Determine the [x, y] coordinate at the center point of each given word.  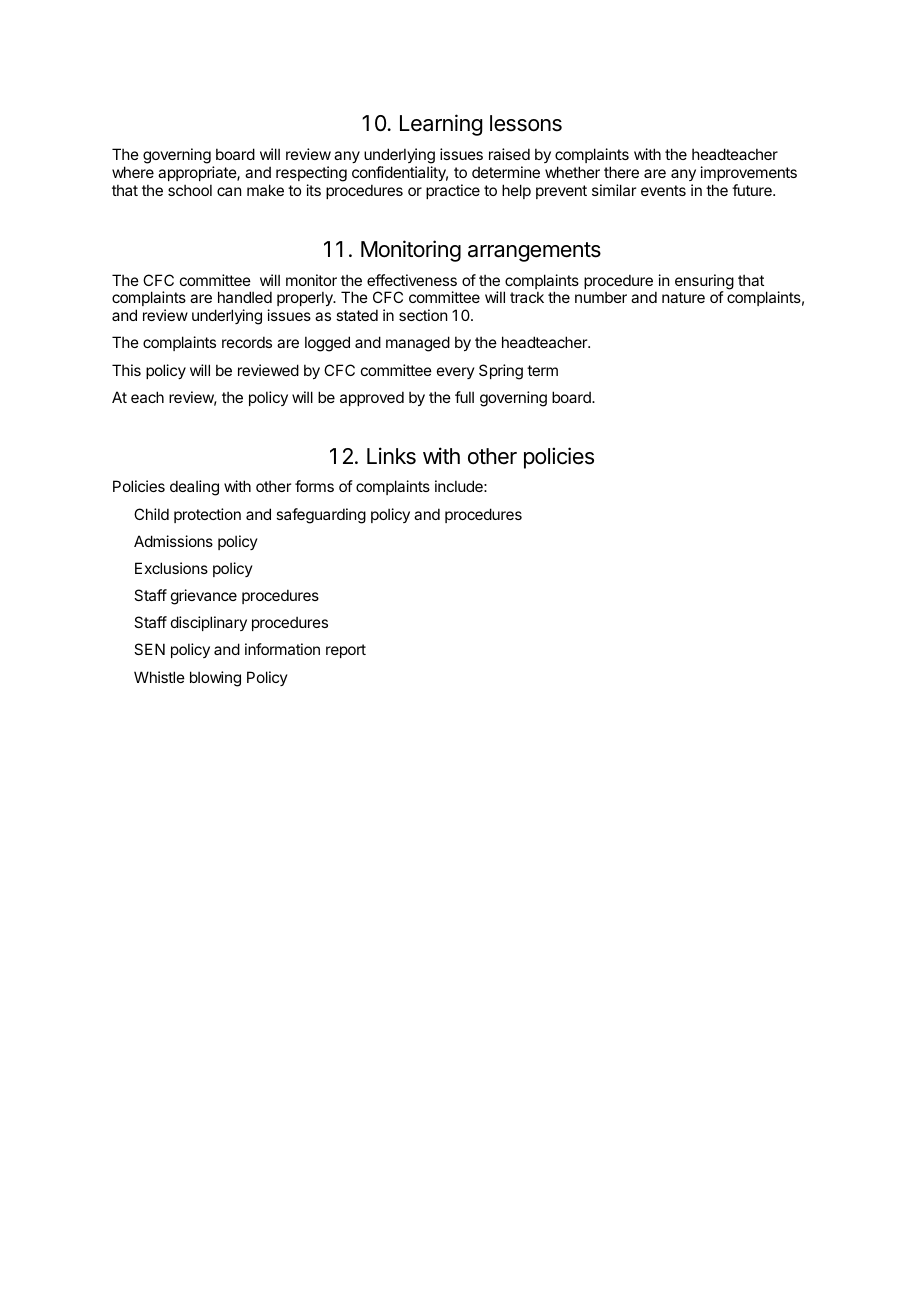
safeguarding [321, 516]
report [346, 651]
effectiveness [412, 280]
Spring [501, 372]
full [464, 397]
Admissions [173, 541]
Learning [441, 125]
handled [245, 297]
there [621, 172]
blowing [215, 679]
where [133, 172]
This [126, 370]
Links [391, 456]
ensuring [704, 283]
